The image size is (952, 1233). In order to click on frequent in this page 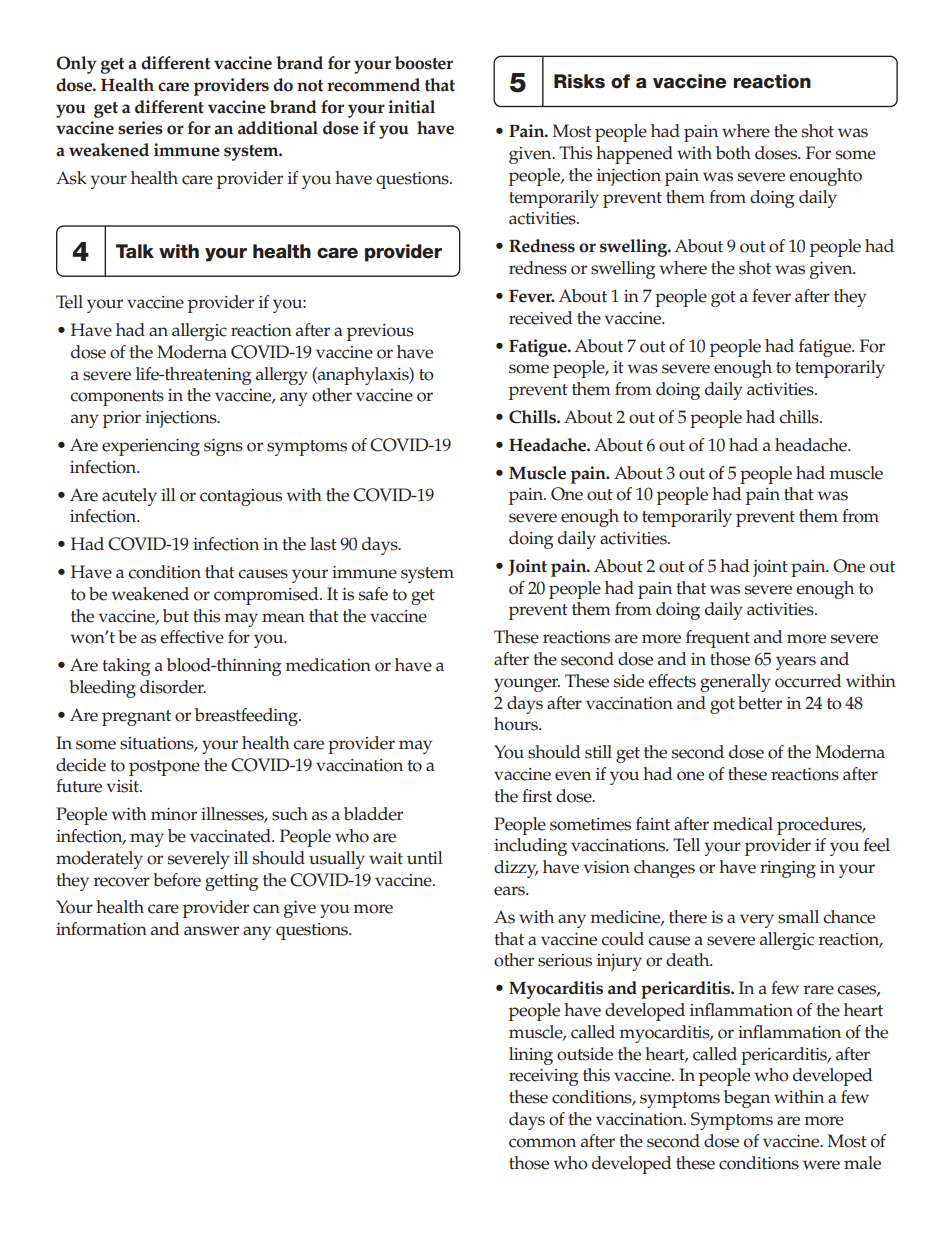, I will do `click(718, 639)`.
